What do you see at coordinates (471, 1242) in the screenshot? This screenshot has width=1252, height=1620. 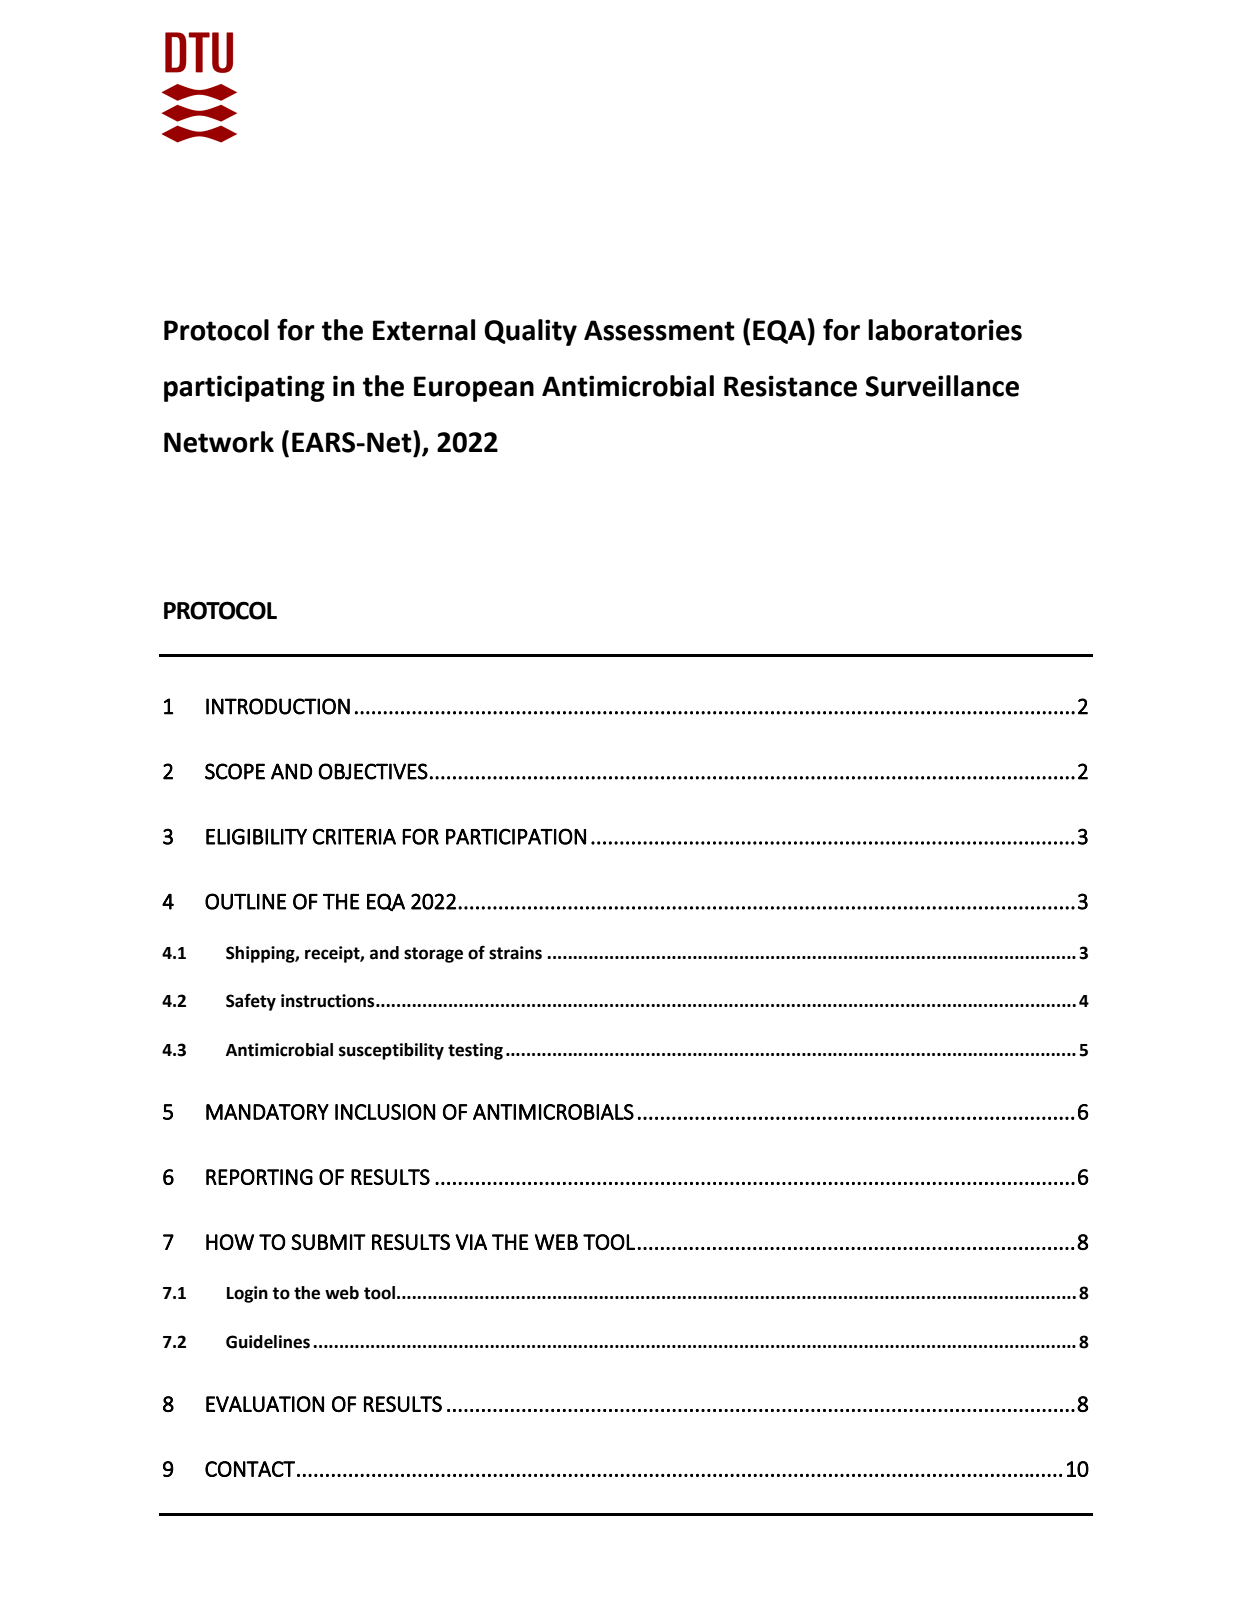 I see `VIA` at bounding box center [471, 1242].
